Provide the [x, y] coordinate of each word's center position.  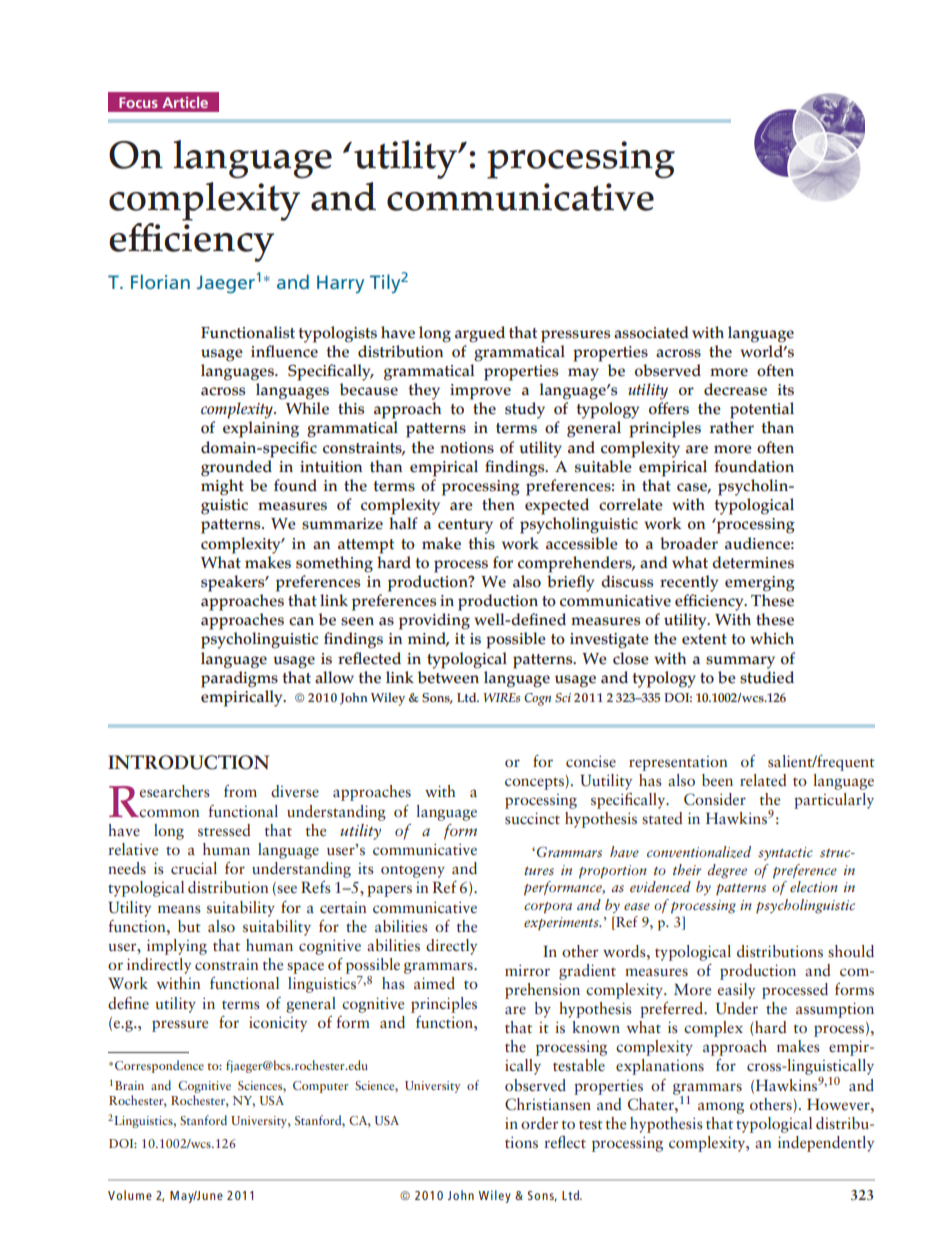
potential [762, 410]
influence [284, 351]
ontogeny [413, 872]
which [772, 638]
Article [185, 102]
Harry [340, 284]
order [540, 1123]
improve [480, 392]
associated [651, 332]
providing [434, 621]
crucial [194, 868]
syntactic [785, 853]
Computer [321, 1087]
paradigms [239, 679]
